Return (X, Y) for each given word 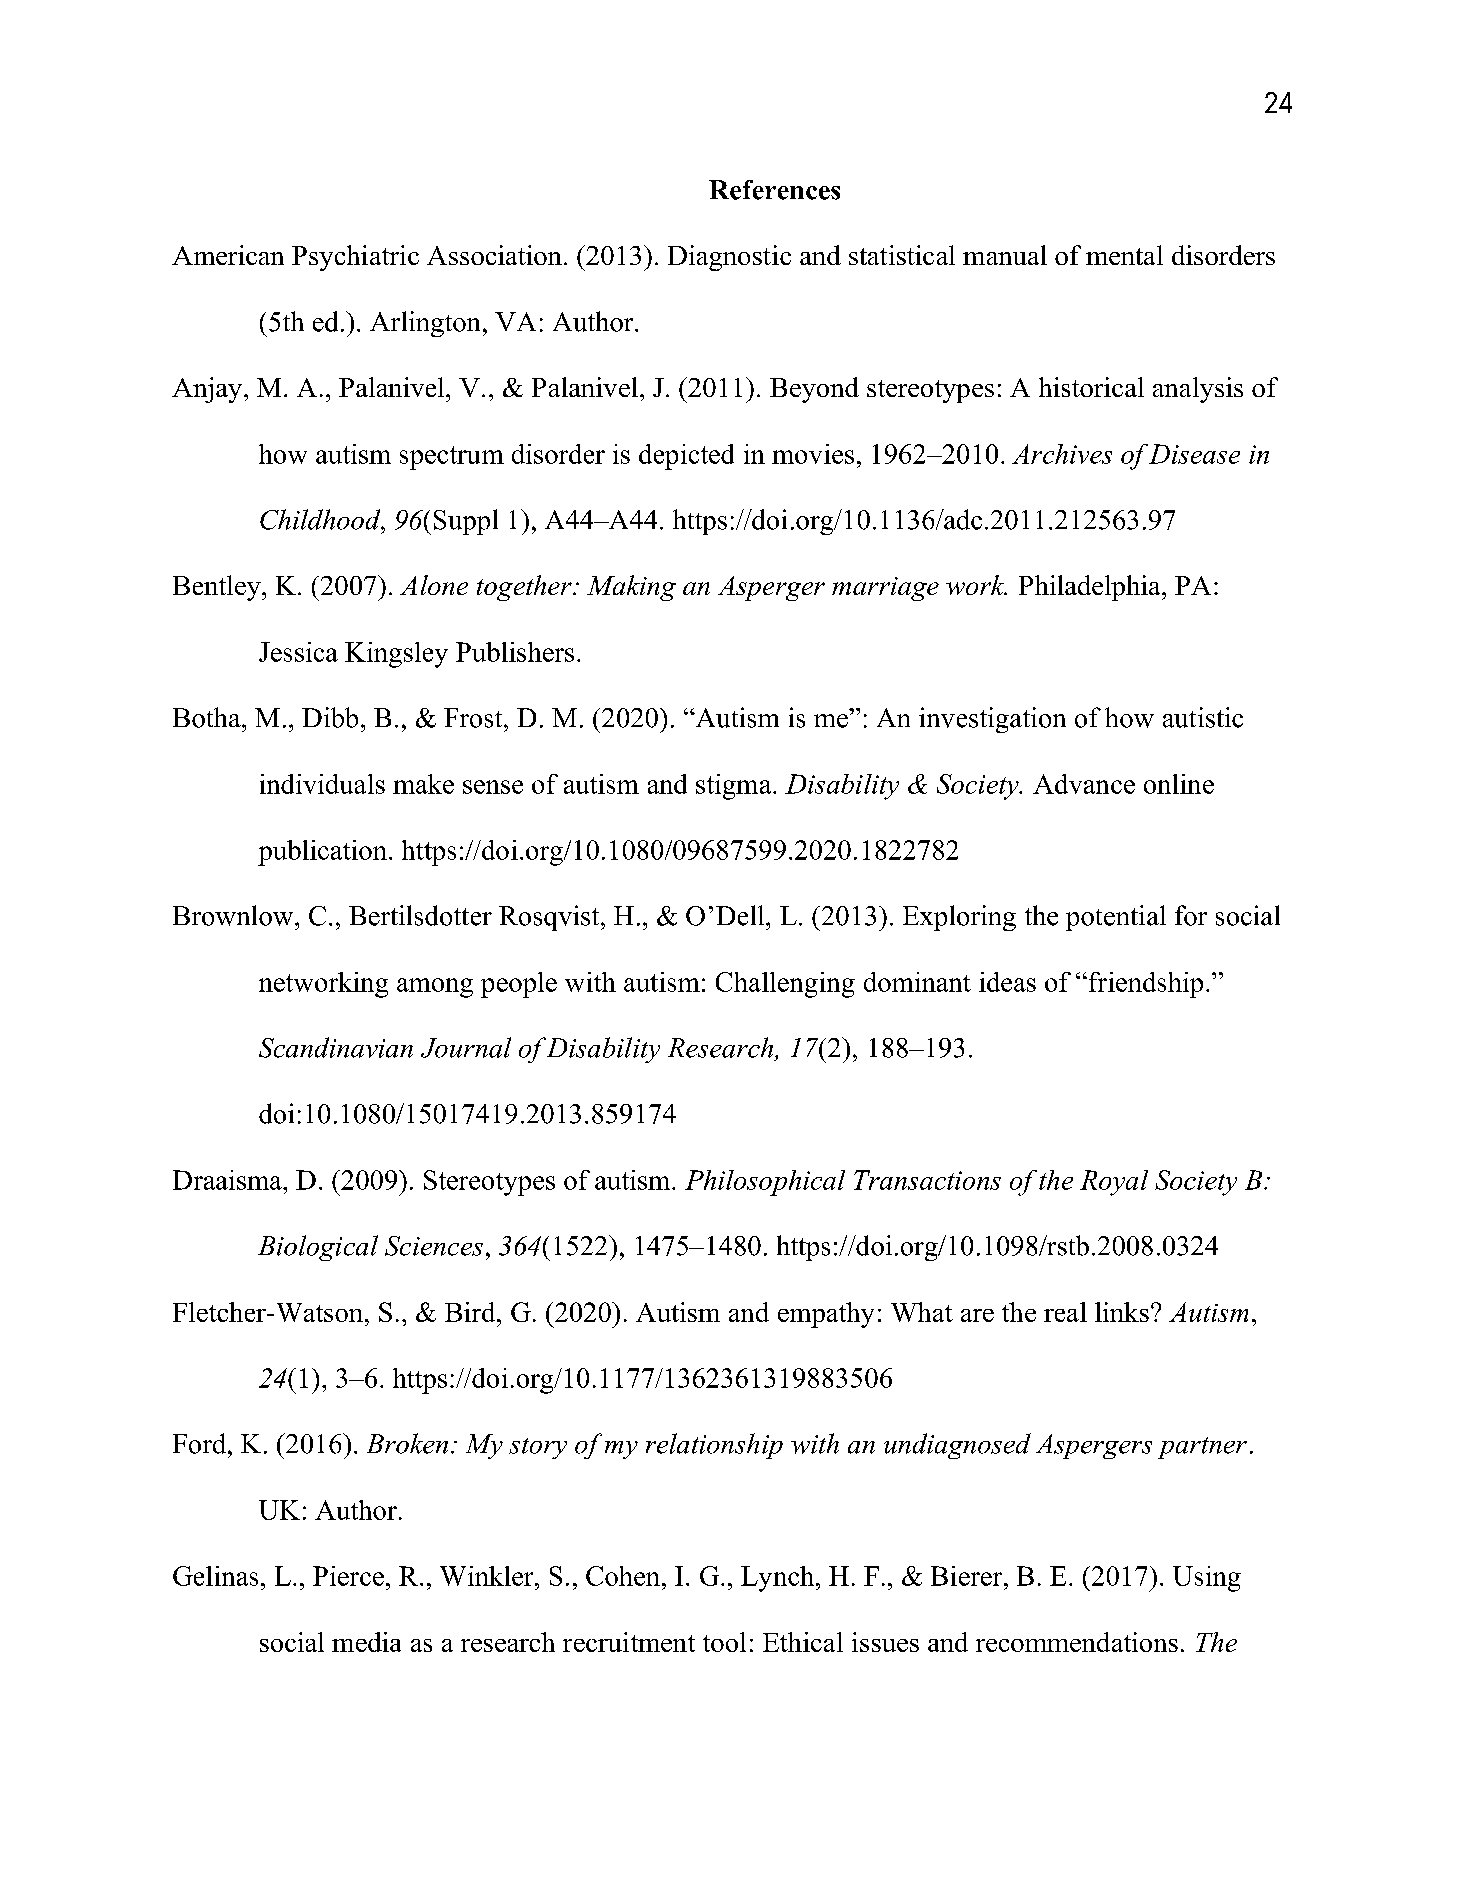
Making (631, 588)
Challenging (785, 985)
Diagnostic (729, 258)
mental (1124, 255)
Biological (318, 1248)
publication (322, 853)
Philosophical (765, 1183)
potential (1116, 918)
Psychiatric (355, 258)
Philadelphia (1091, 588)
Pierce (348, 1576)
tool (724, 1642)
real (1065, 1312)
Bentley (218, 588)
